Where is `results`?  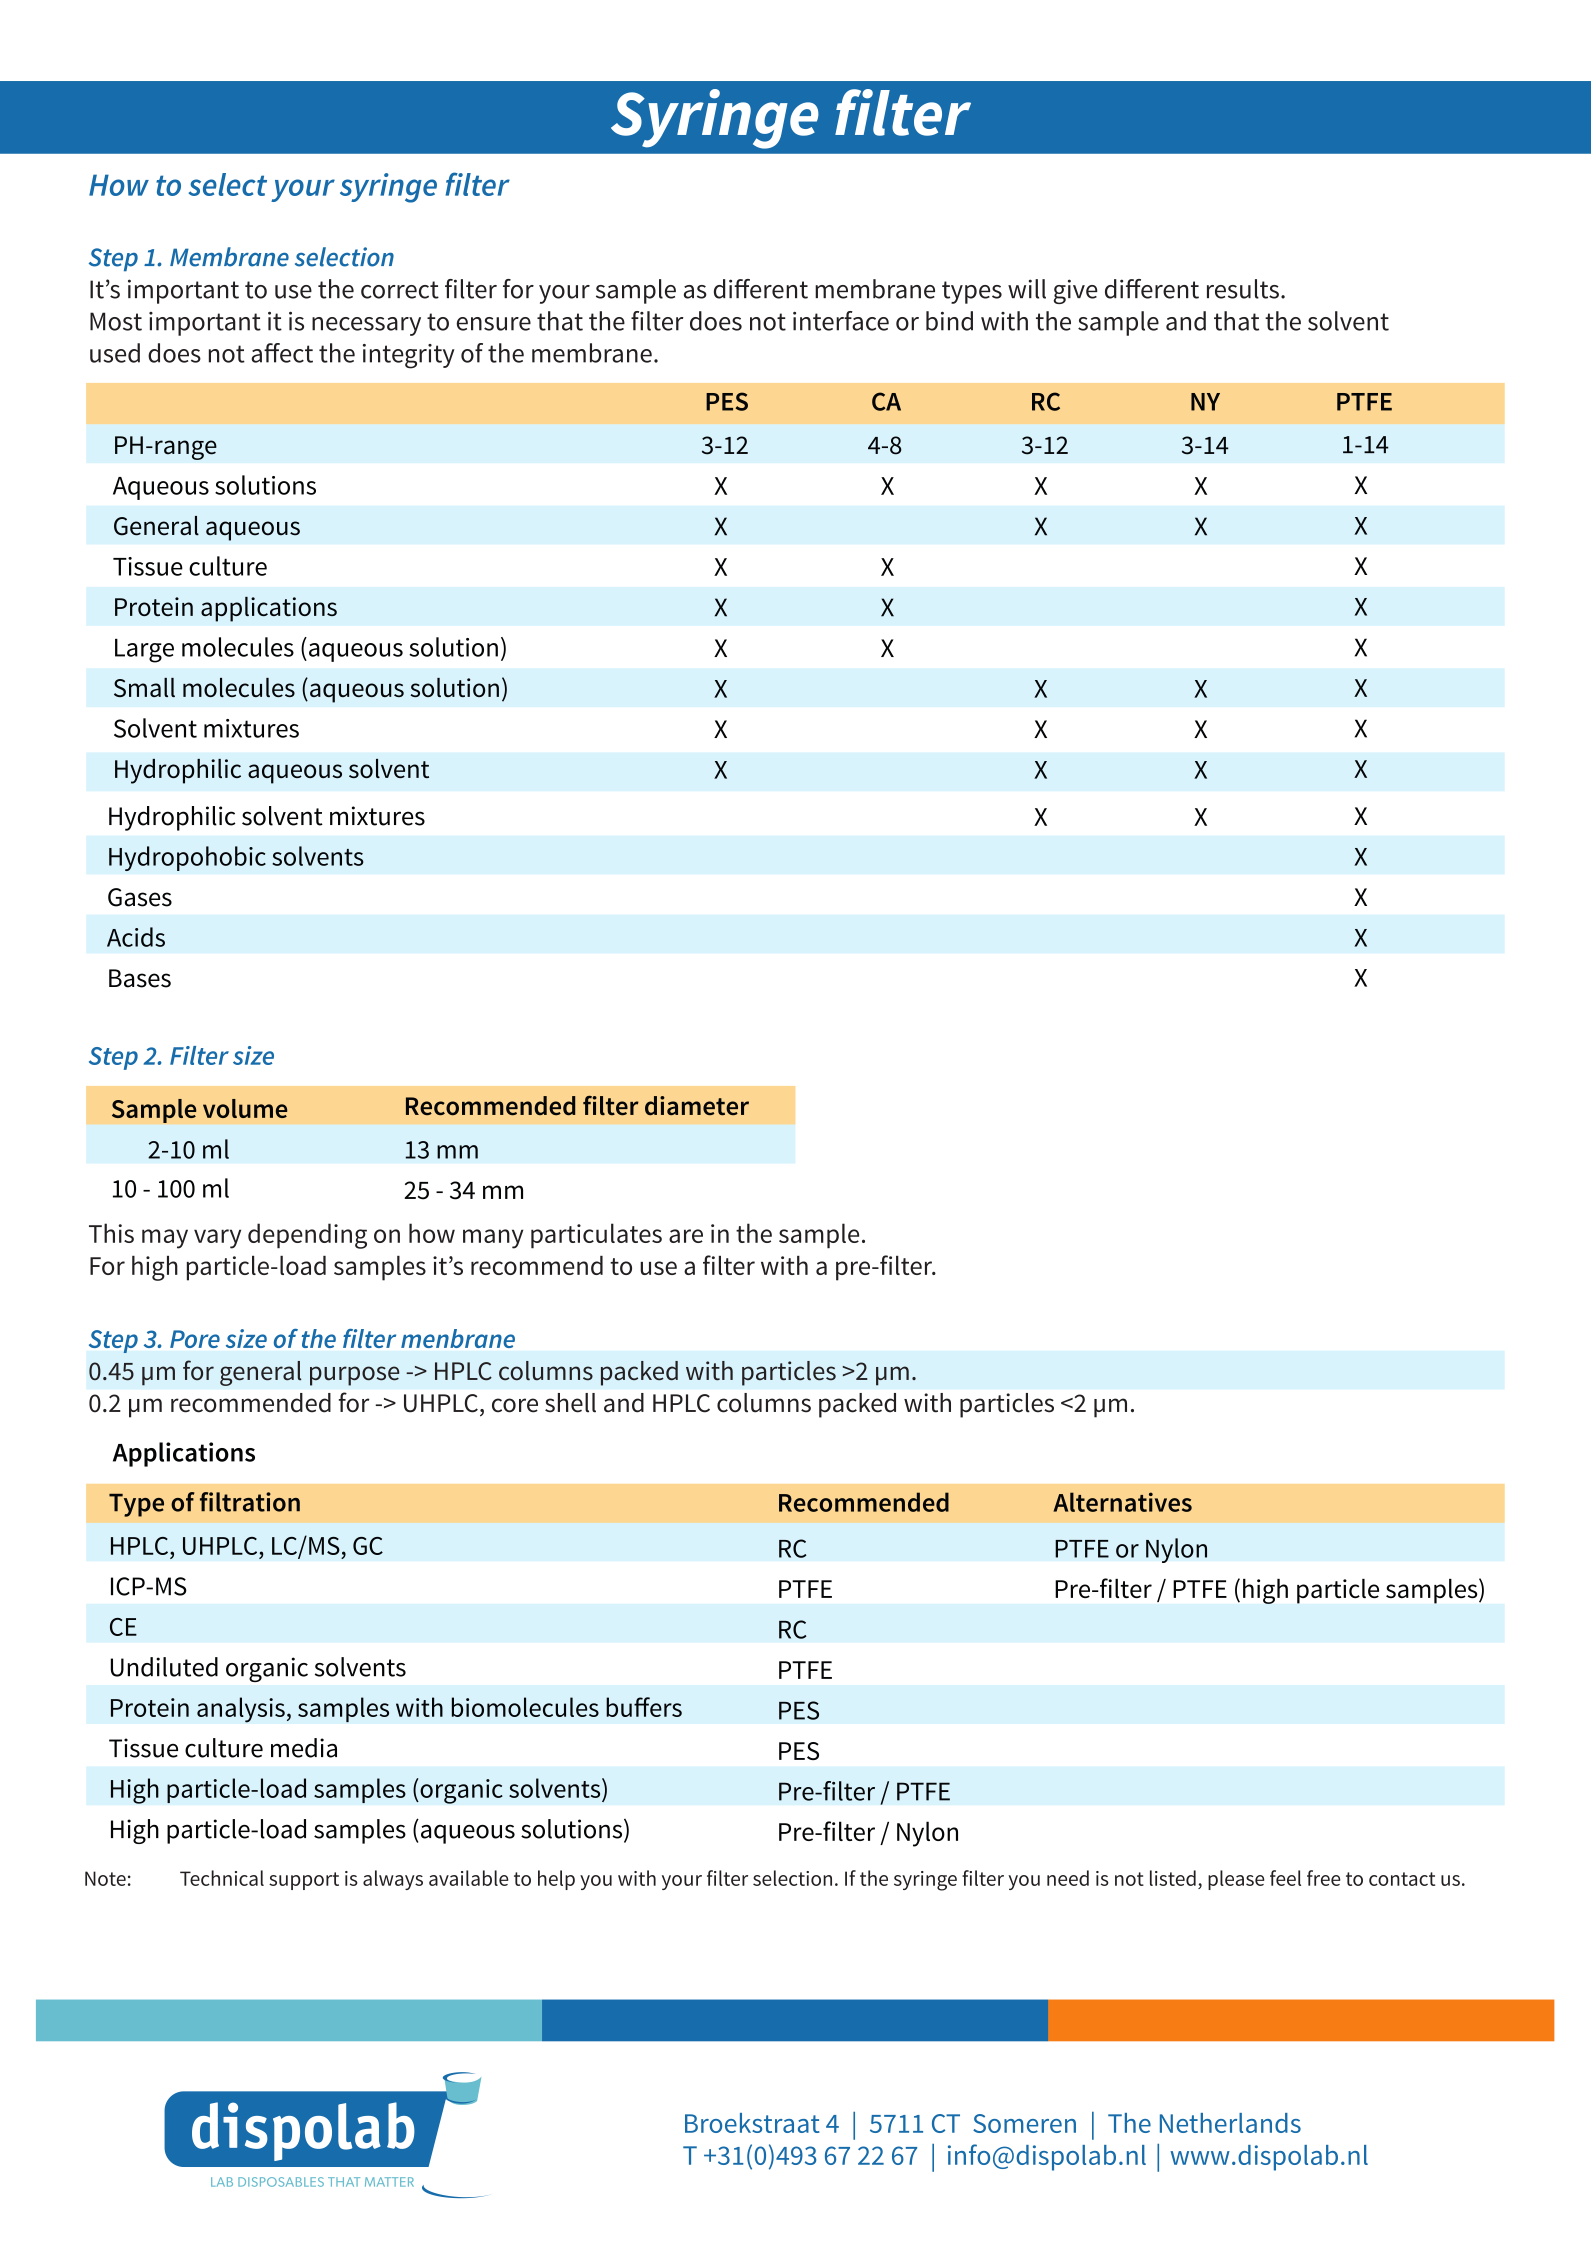 results is located at coordinates (1243, 289).
